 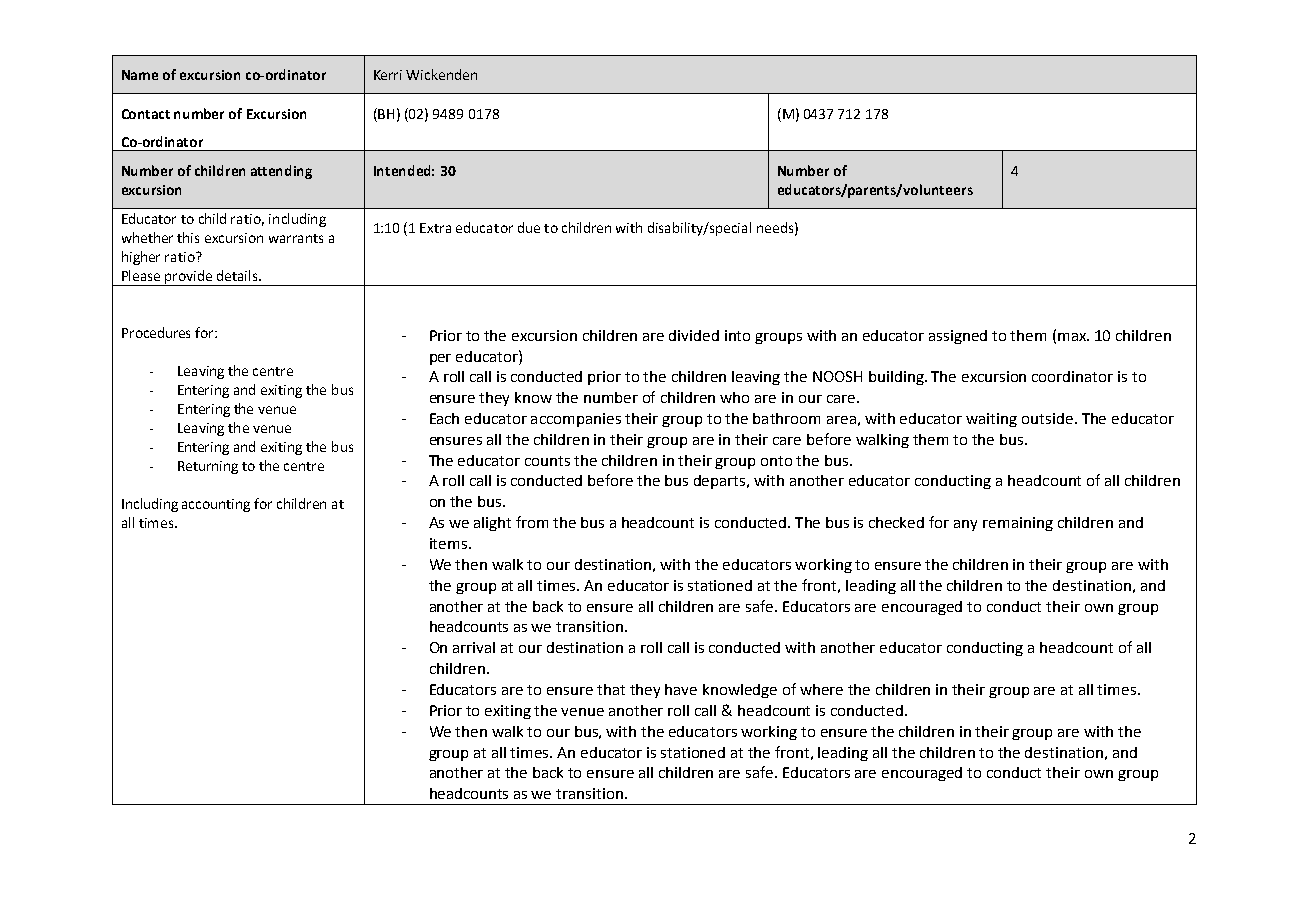 What do you see at coordinates (611, 689) in the image?
I see `that` at bounding box center [611, 689].
